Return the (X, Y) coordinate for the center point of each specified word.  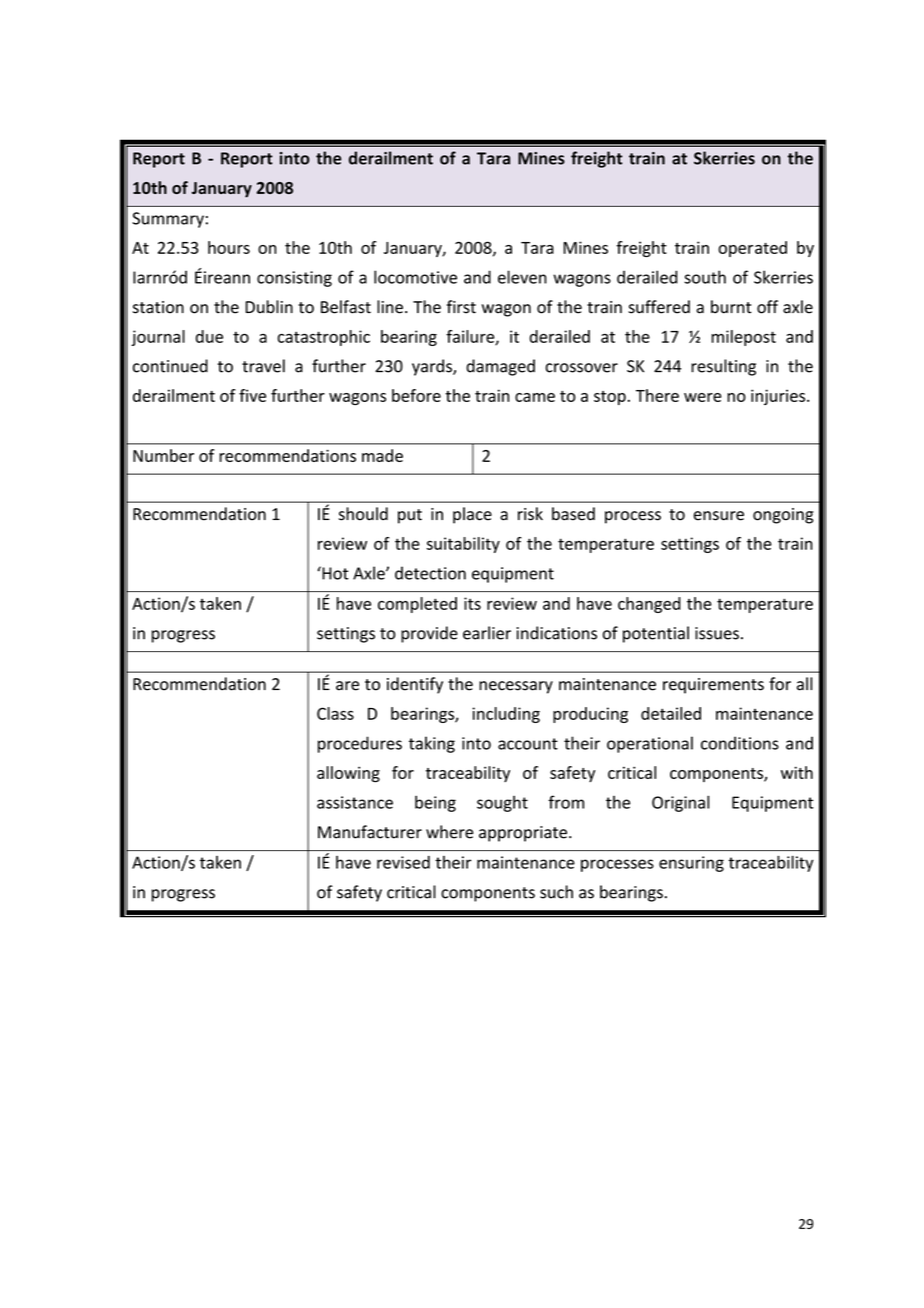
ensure (719, 516)
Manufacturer (370, 832)
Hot (334, 573)
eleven (522, 277)
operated (752, 249)
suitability (463, 545)
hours (229, 247)
